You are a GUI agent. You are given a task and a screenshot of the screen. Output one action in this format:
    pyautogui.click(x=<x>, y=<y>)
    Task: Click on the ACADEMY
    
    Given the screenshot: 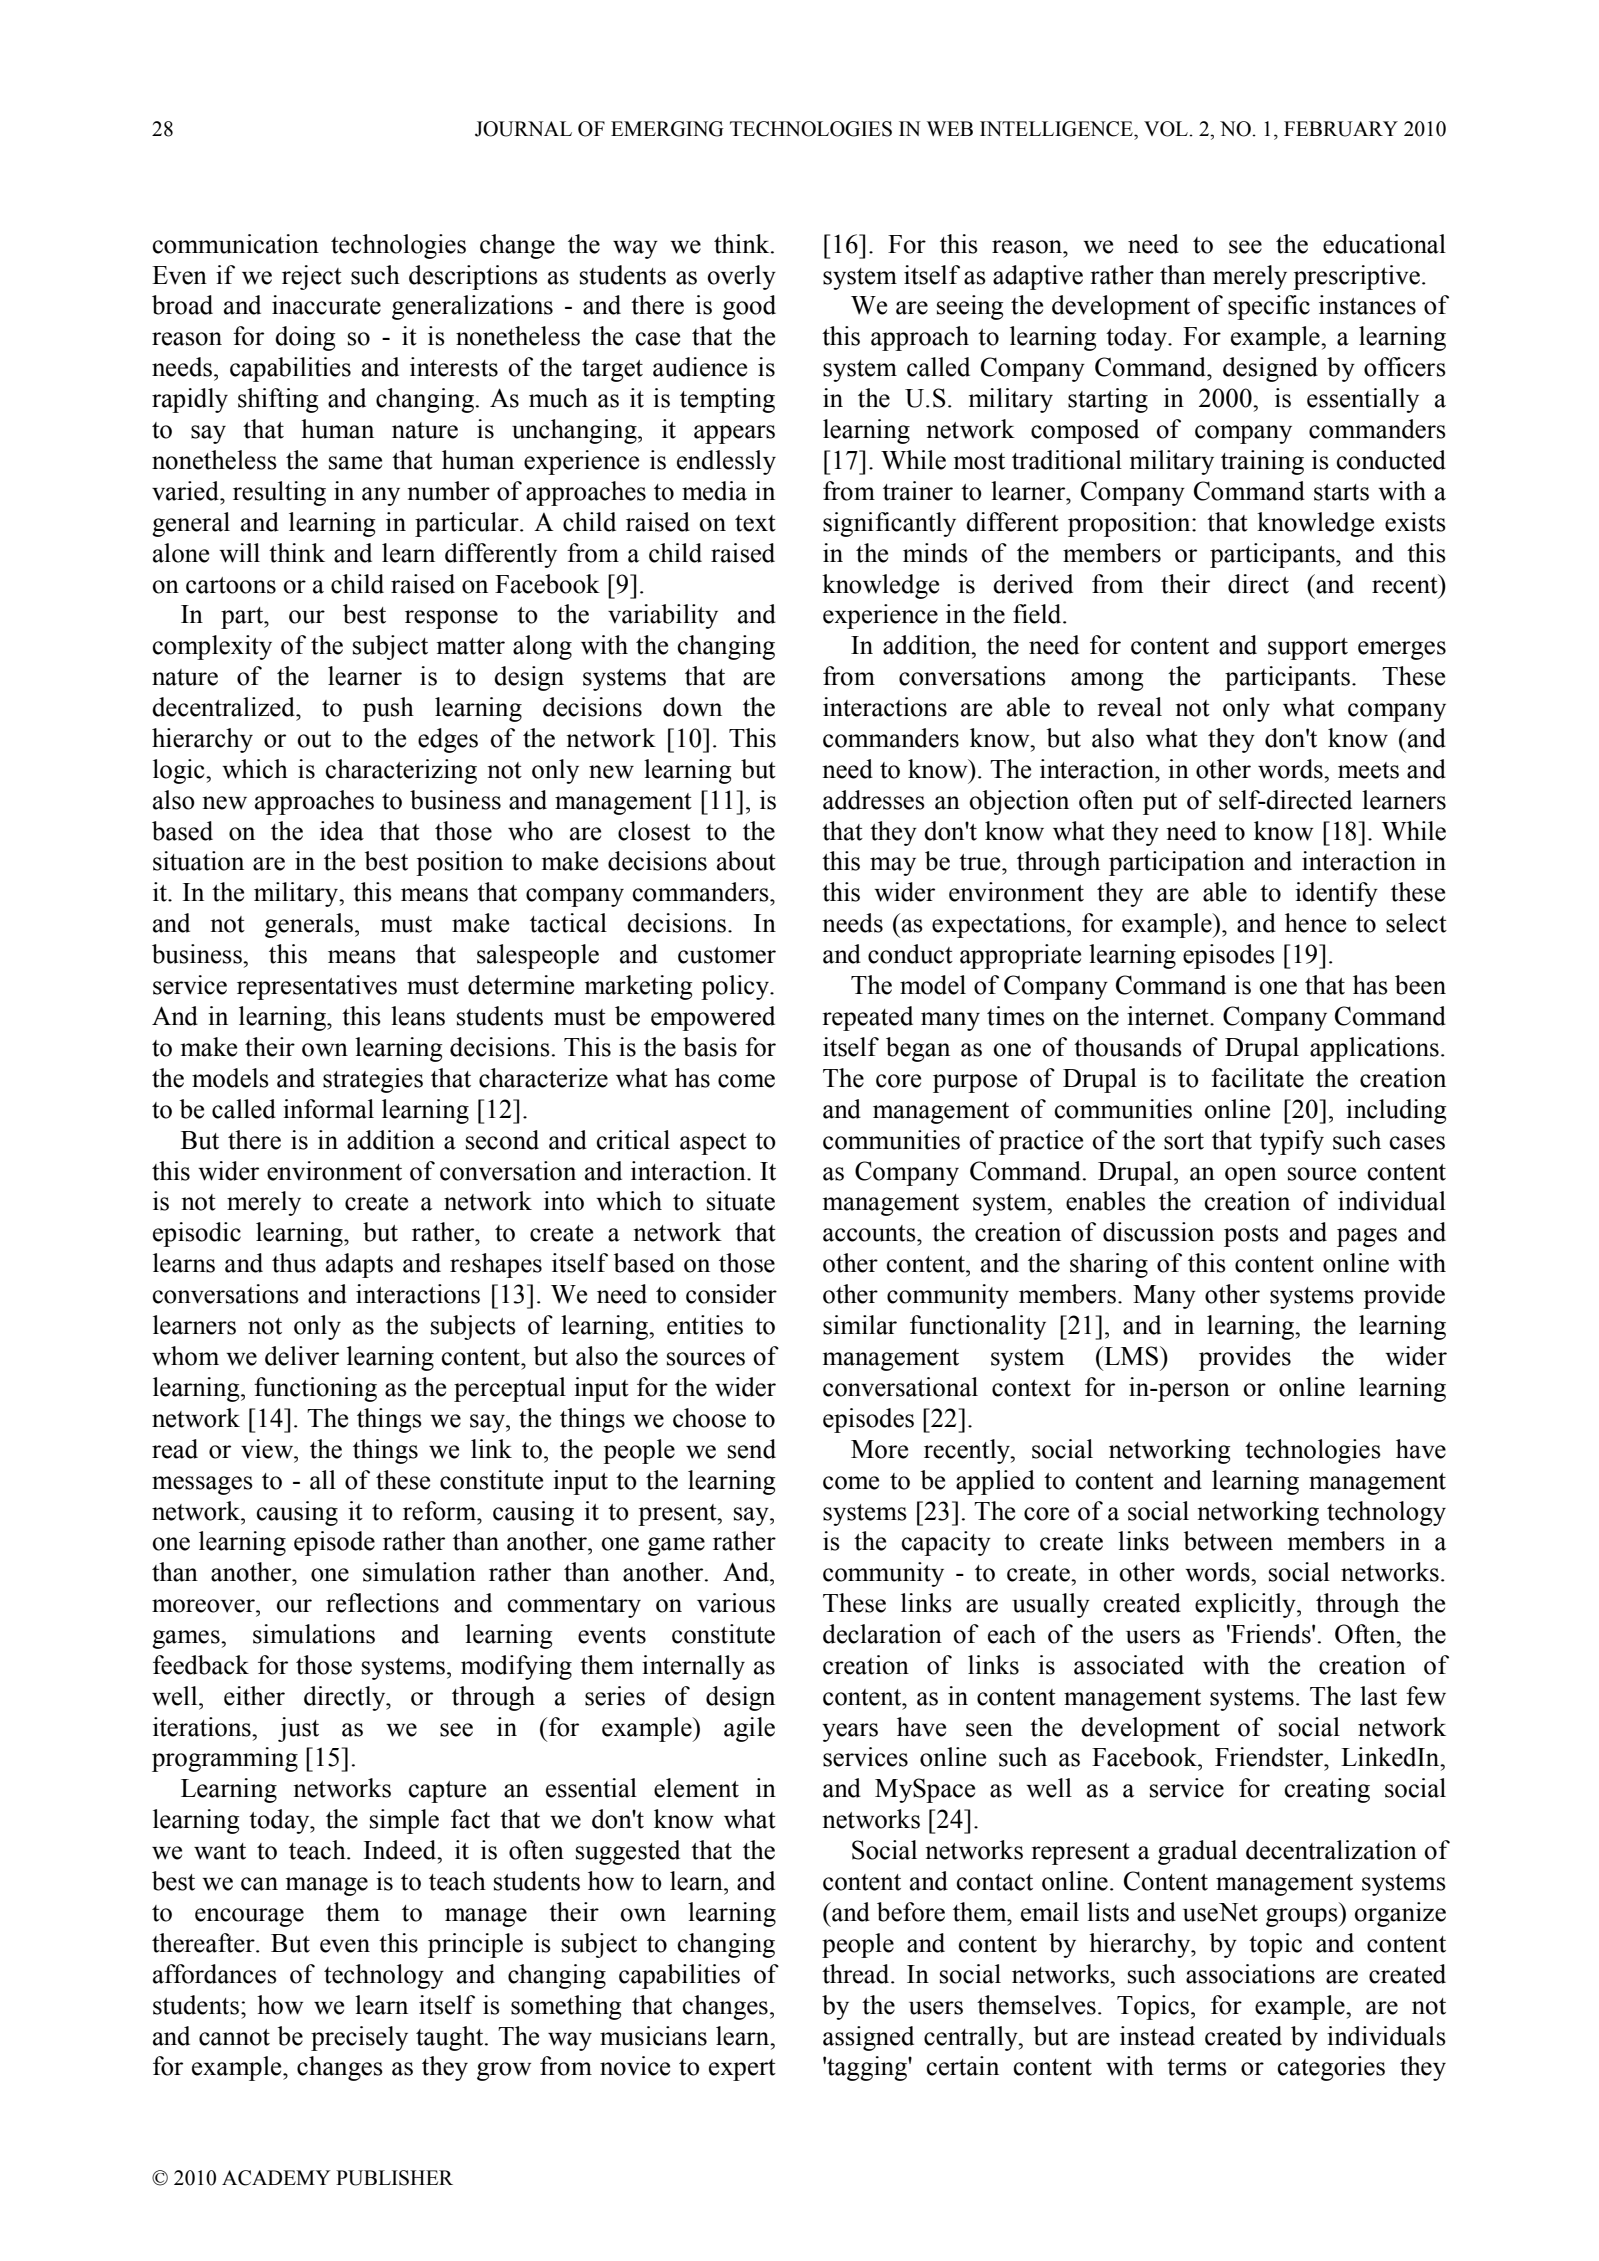 What is the action you would take?
    pyautogui.click(x=276, y=2178)
